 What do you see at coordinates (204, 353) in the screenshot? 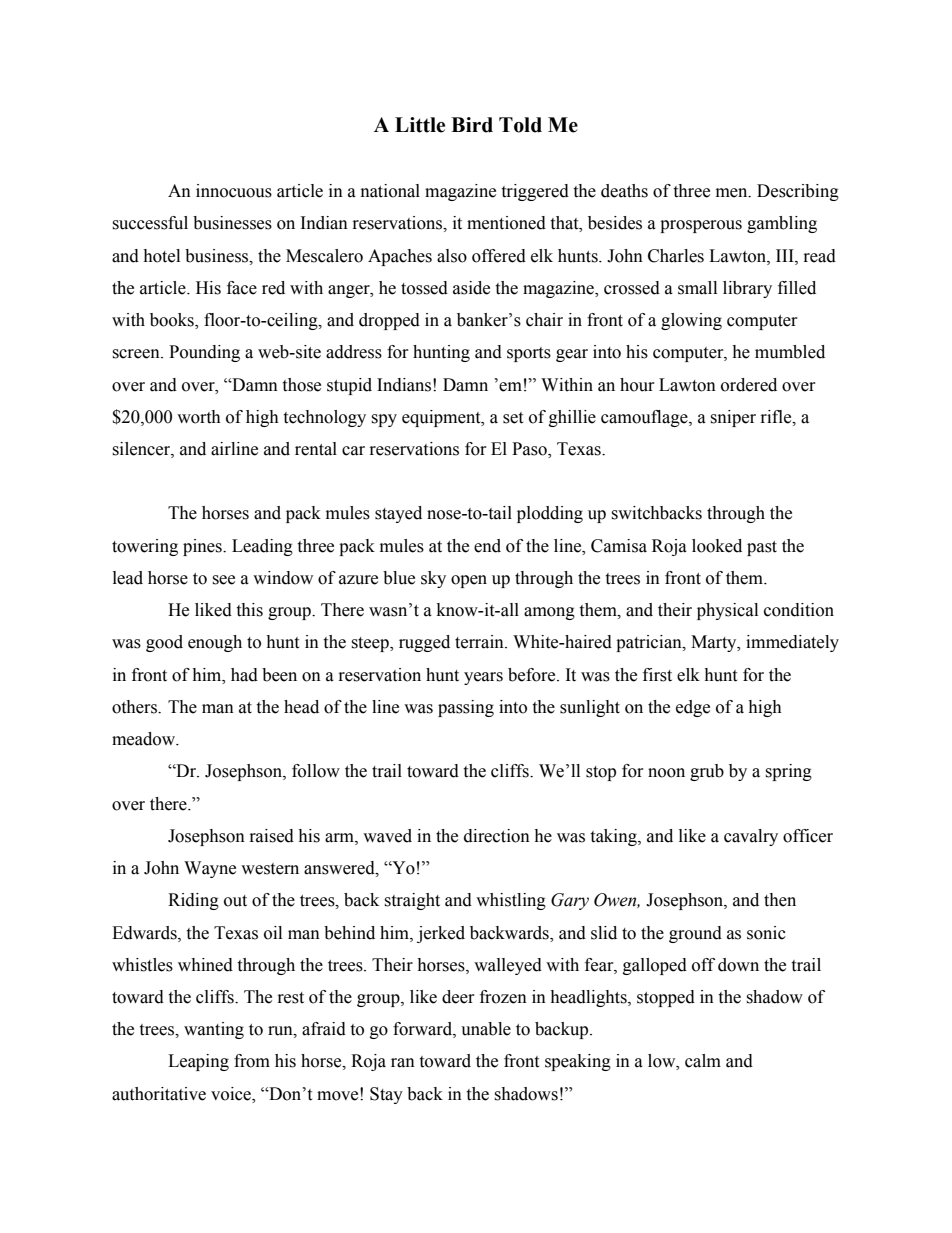
I see `Pounding` at bounding box center [204, 353].
